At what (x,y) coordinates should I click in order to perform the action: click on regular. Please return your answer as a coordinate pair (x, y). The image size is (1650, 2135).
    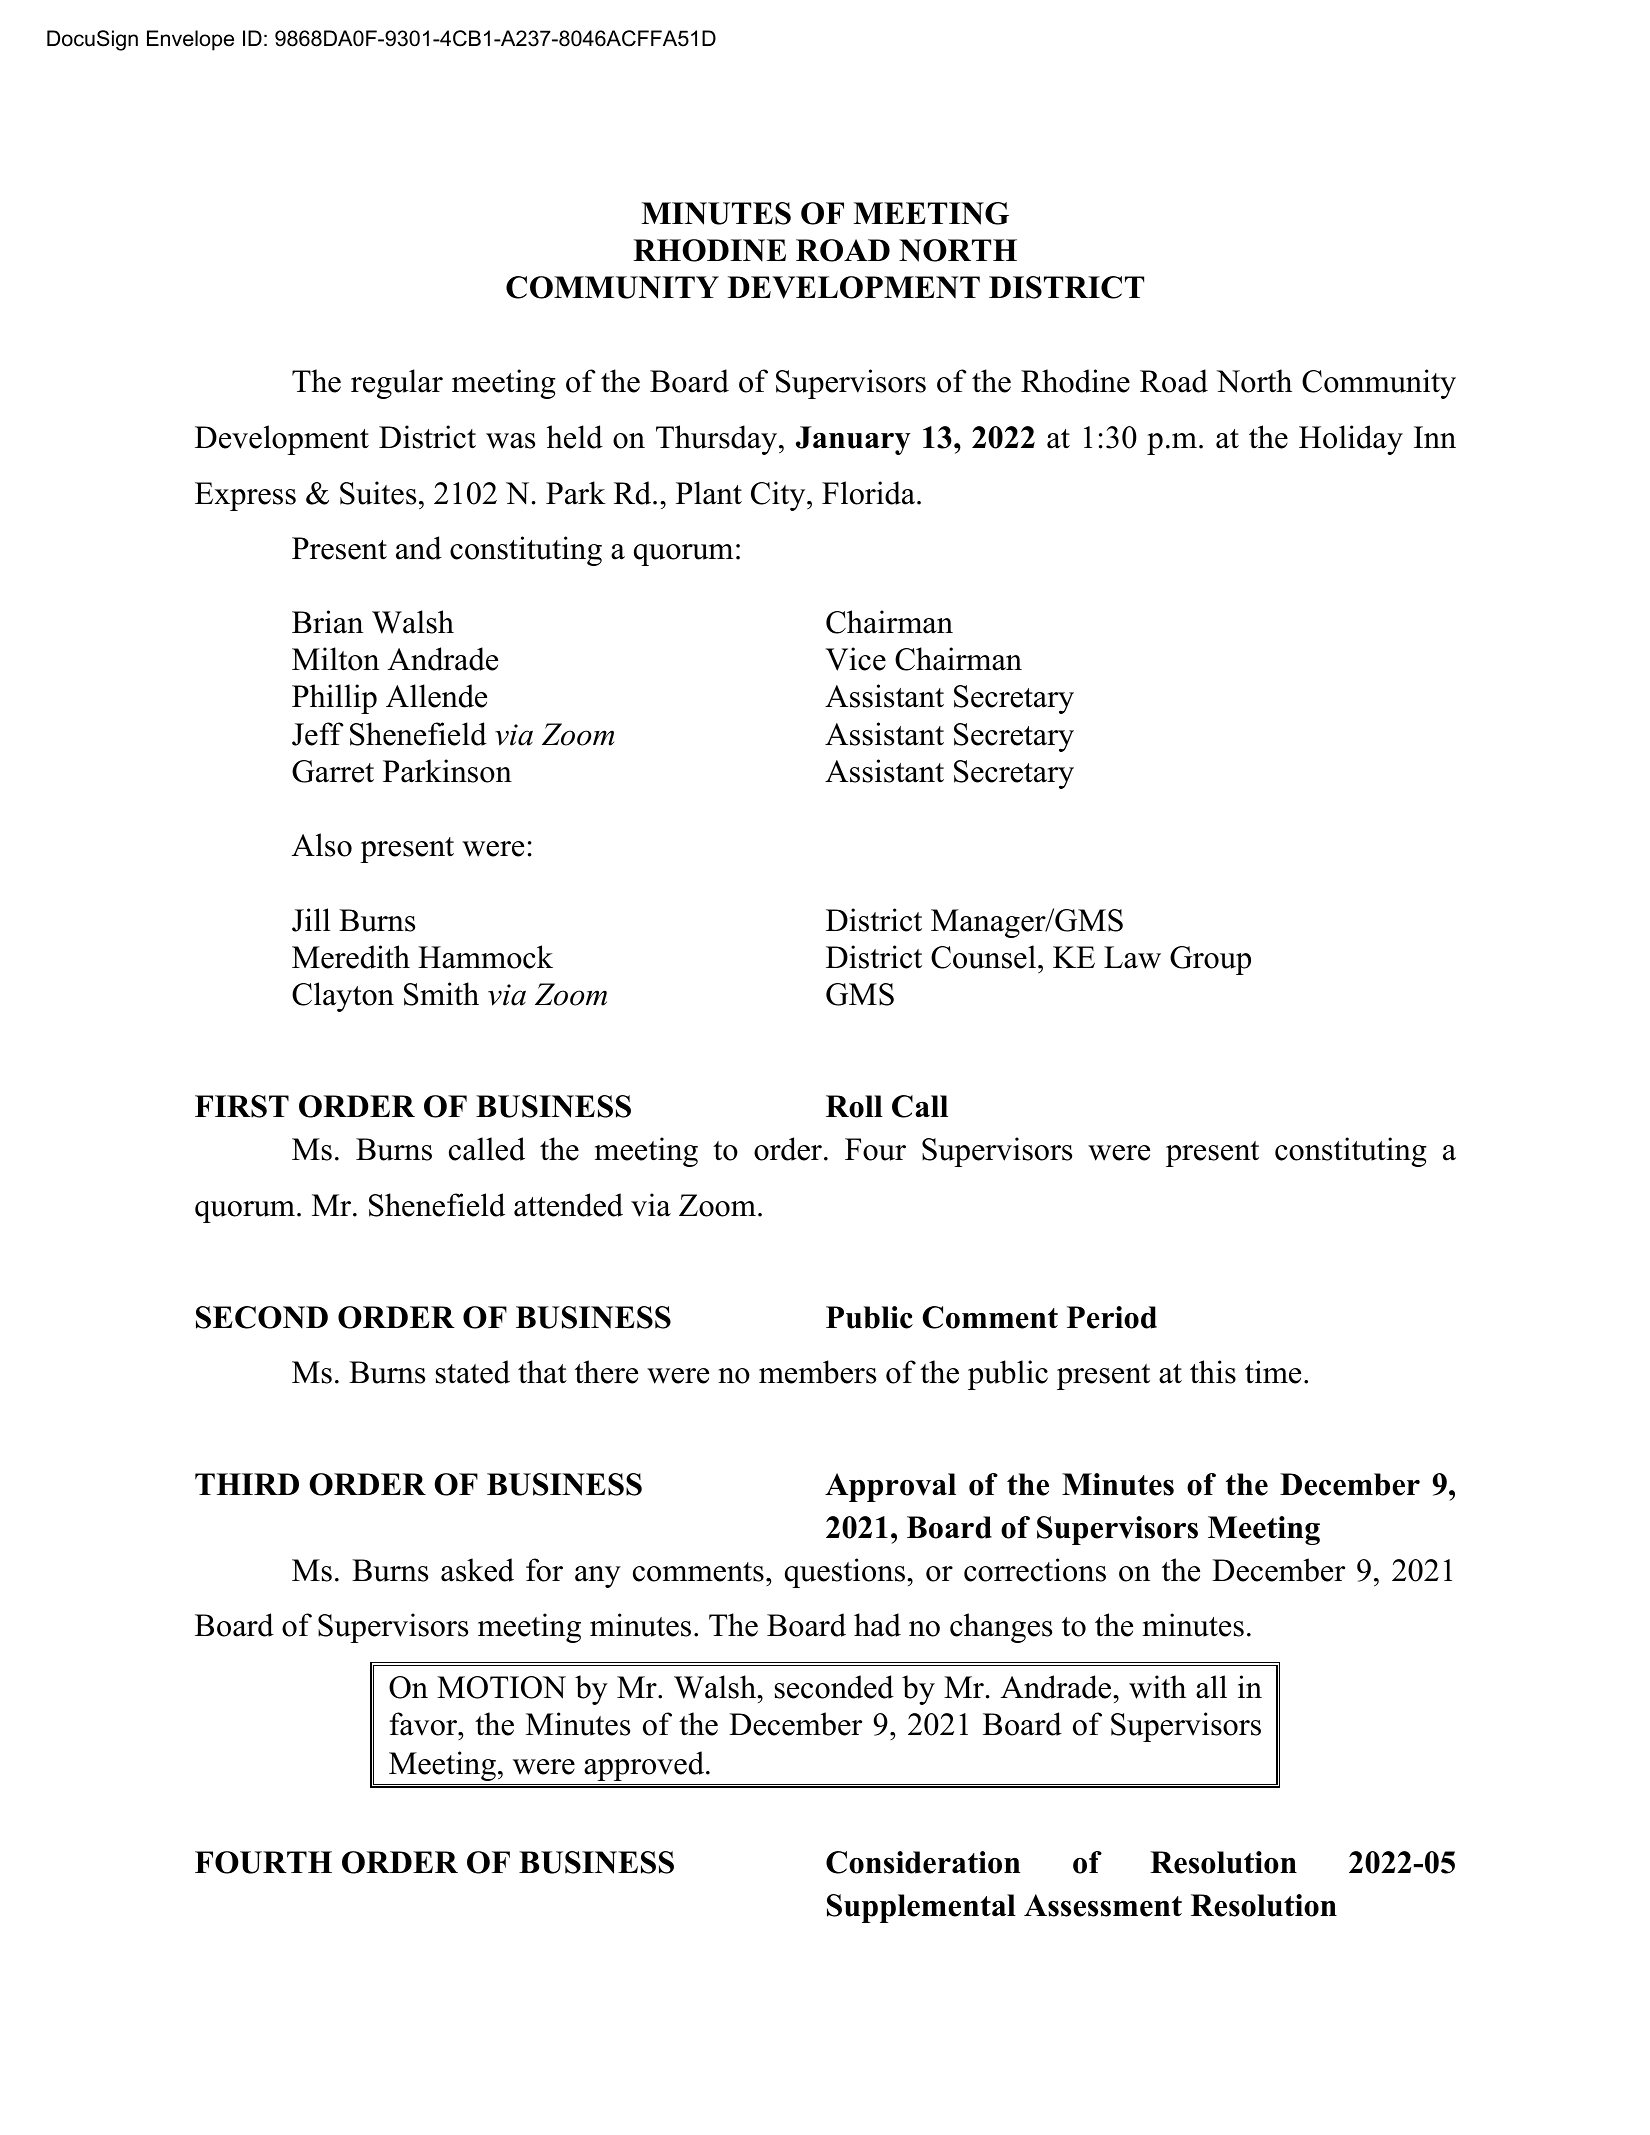
    Looking at the image, I should click on (397, 384).
